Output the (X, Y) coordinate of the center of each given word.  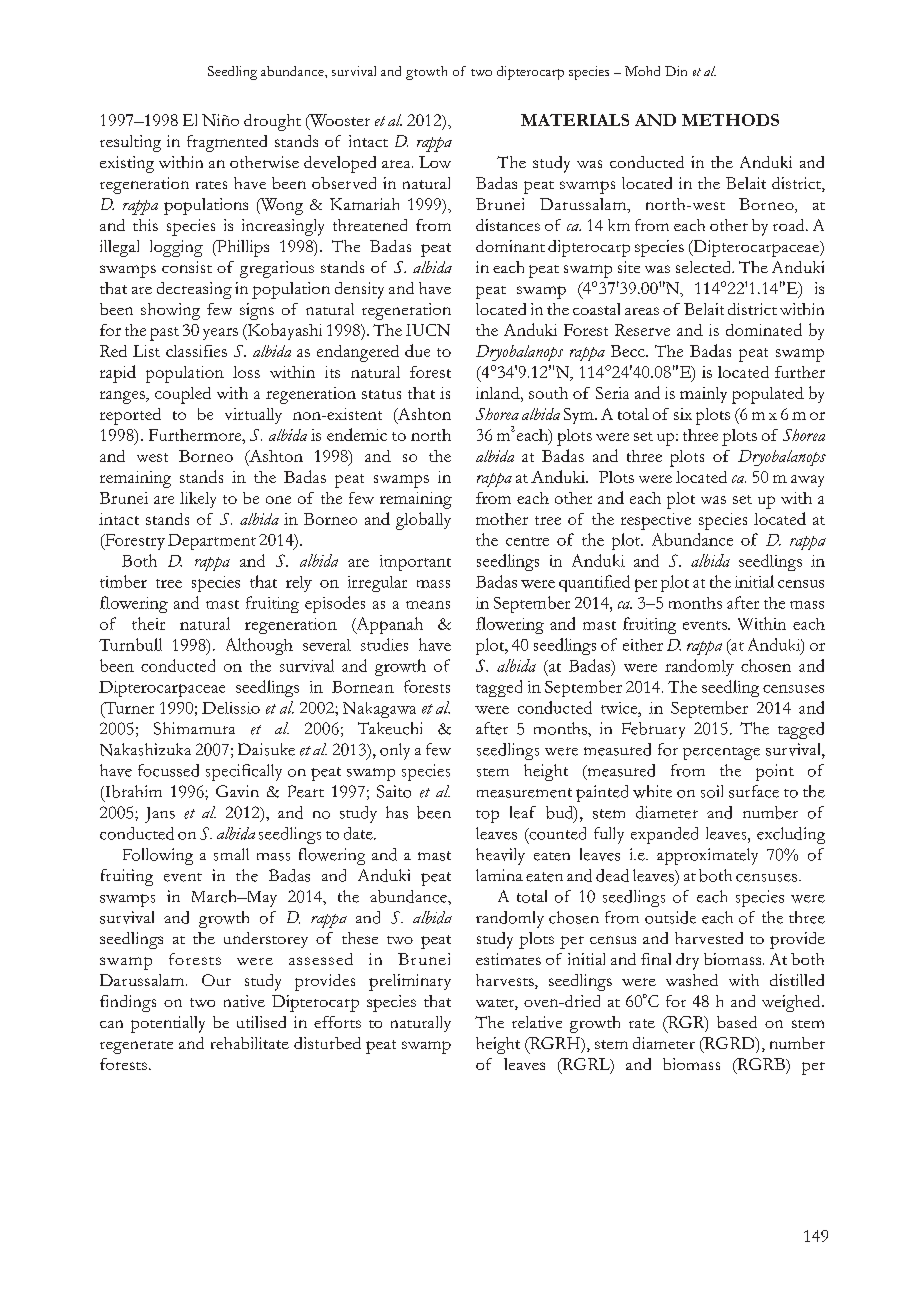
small (231, 854)
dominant (510, 246)
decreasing (194, 290)
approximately (707, 856)
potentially (168, 1024)
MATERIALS (575, 120)
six (683, 414)
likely (198, 500)
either (643, 645)
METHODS (730, 120)
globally (423, 521)
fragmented (227, 143)
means (428, 605)
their (148, 623)
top (487, 816)
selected (705, 267)
